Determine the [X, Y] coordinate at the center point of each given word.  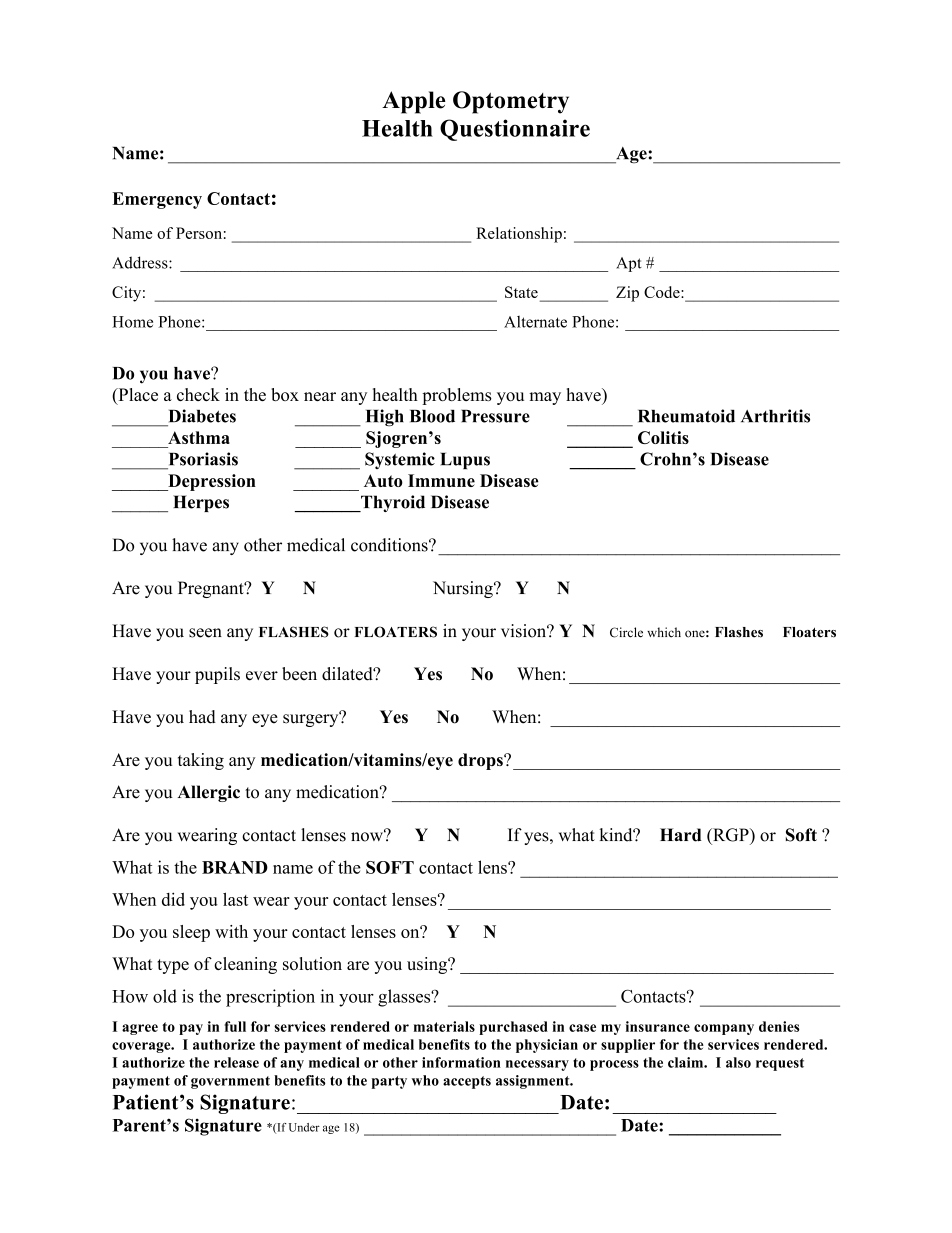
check [198, 394]
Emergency [157, 200]
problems [457, 396]
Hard [681, 835]
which [664, 632]
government [230, 1082]
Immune [441, 480]
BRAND [235, 867]
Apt [629, 264]
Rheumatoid [686, 416]
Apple [414, 102]
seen [205, 633]
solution [312, 963]
